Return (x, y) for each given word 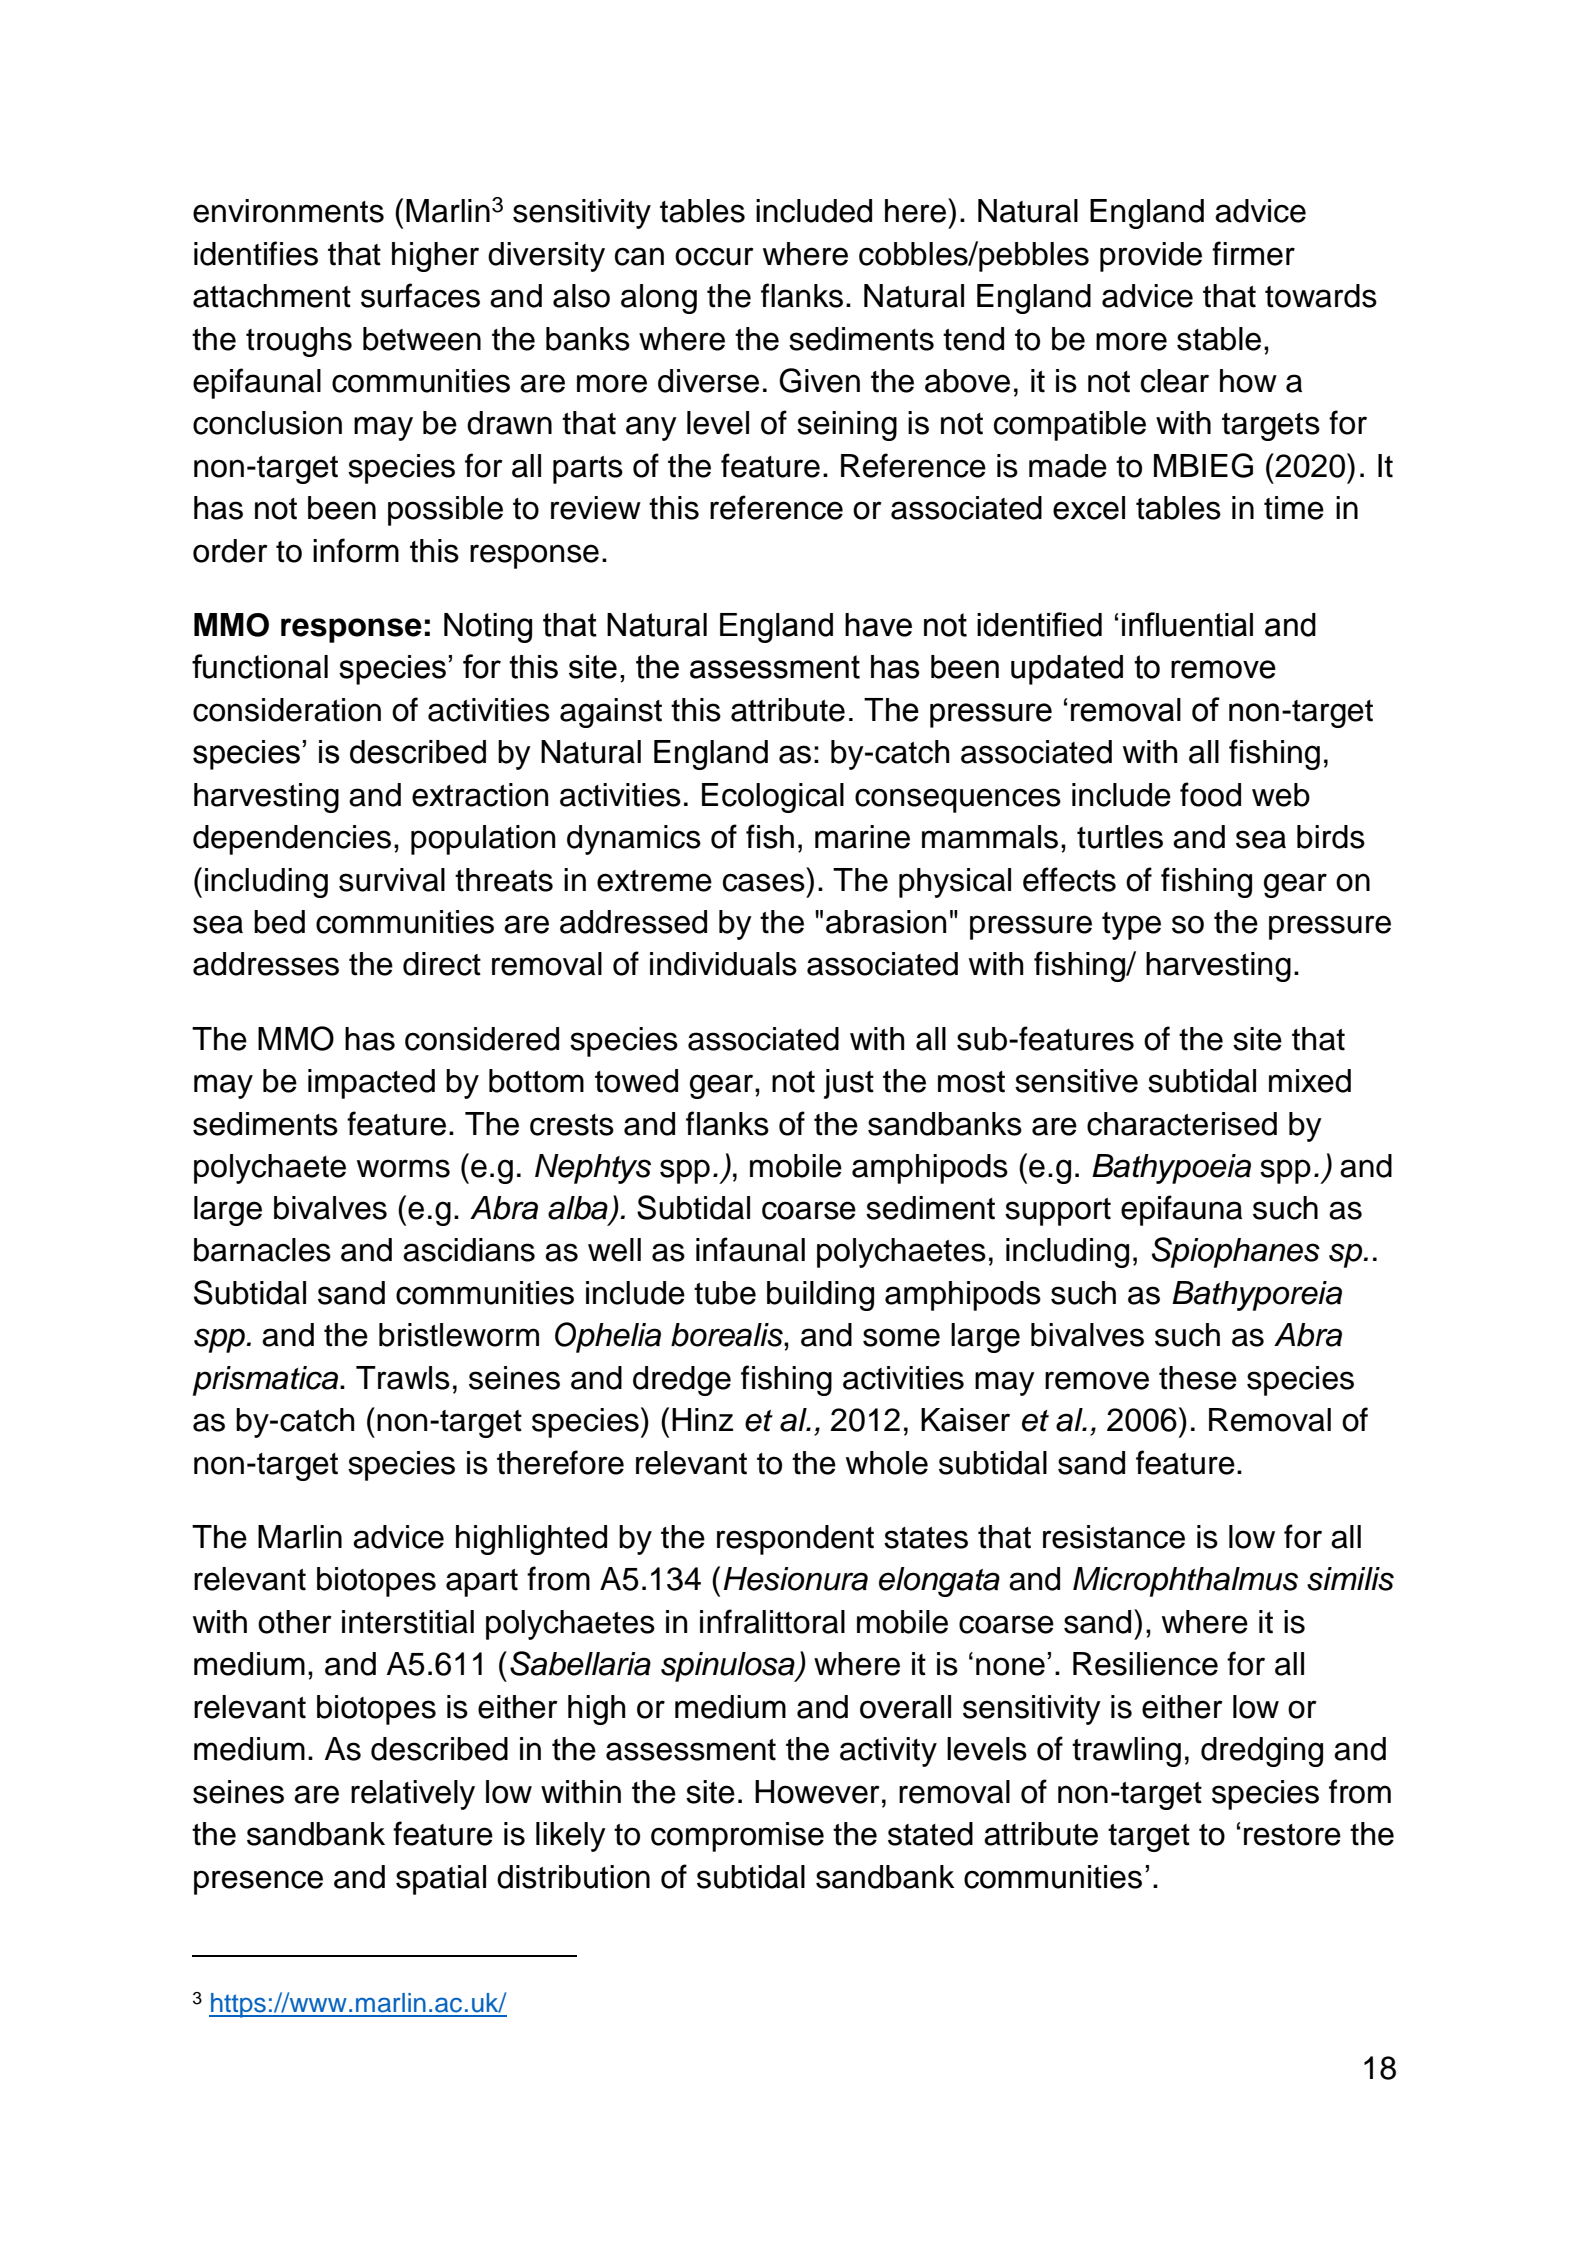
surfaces (420, 295)
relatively (413, 1795)
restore (1292, 1835)
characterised (1182, 1124)
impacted (371, 1084)
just (849, 1084)
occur (714, 256)
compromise (737, 1837)
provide (1151, 257)
